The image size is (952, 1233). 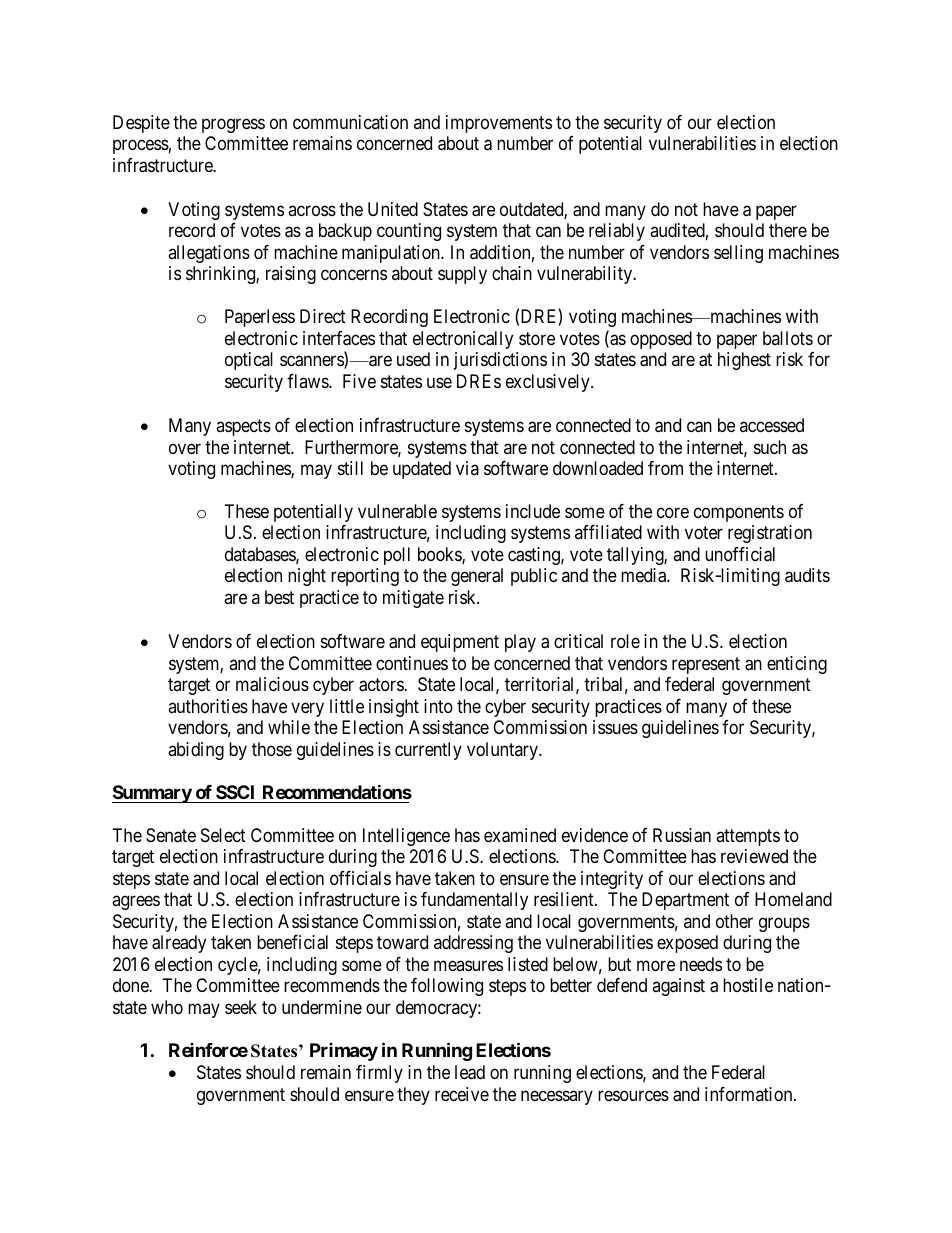 I want to click on voluntary, so click(x=503, y=751).
